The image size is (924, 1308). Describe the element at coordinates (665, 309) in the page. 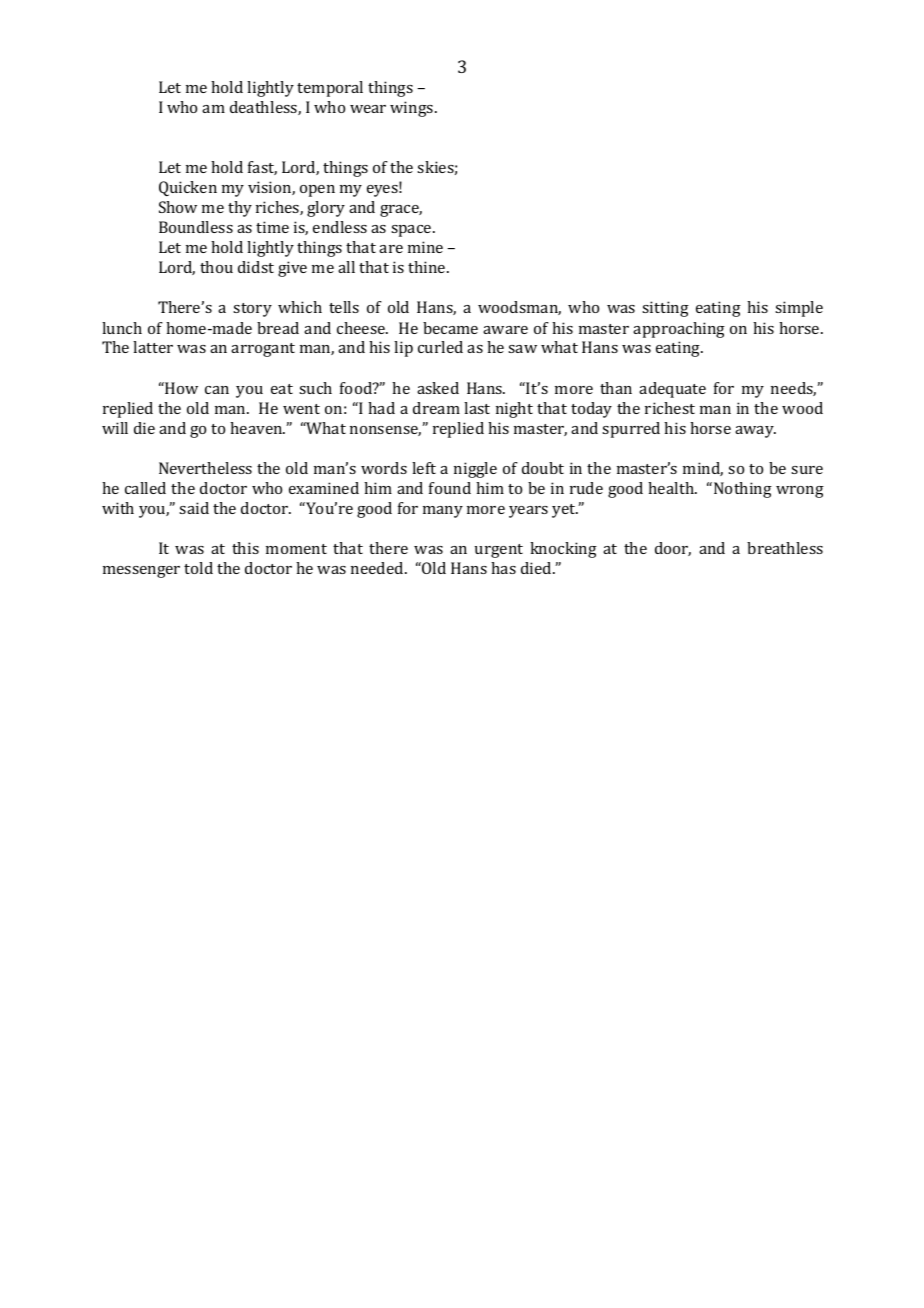

I see `sitting` at that location.
